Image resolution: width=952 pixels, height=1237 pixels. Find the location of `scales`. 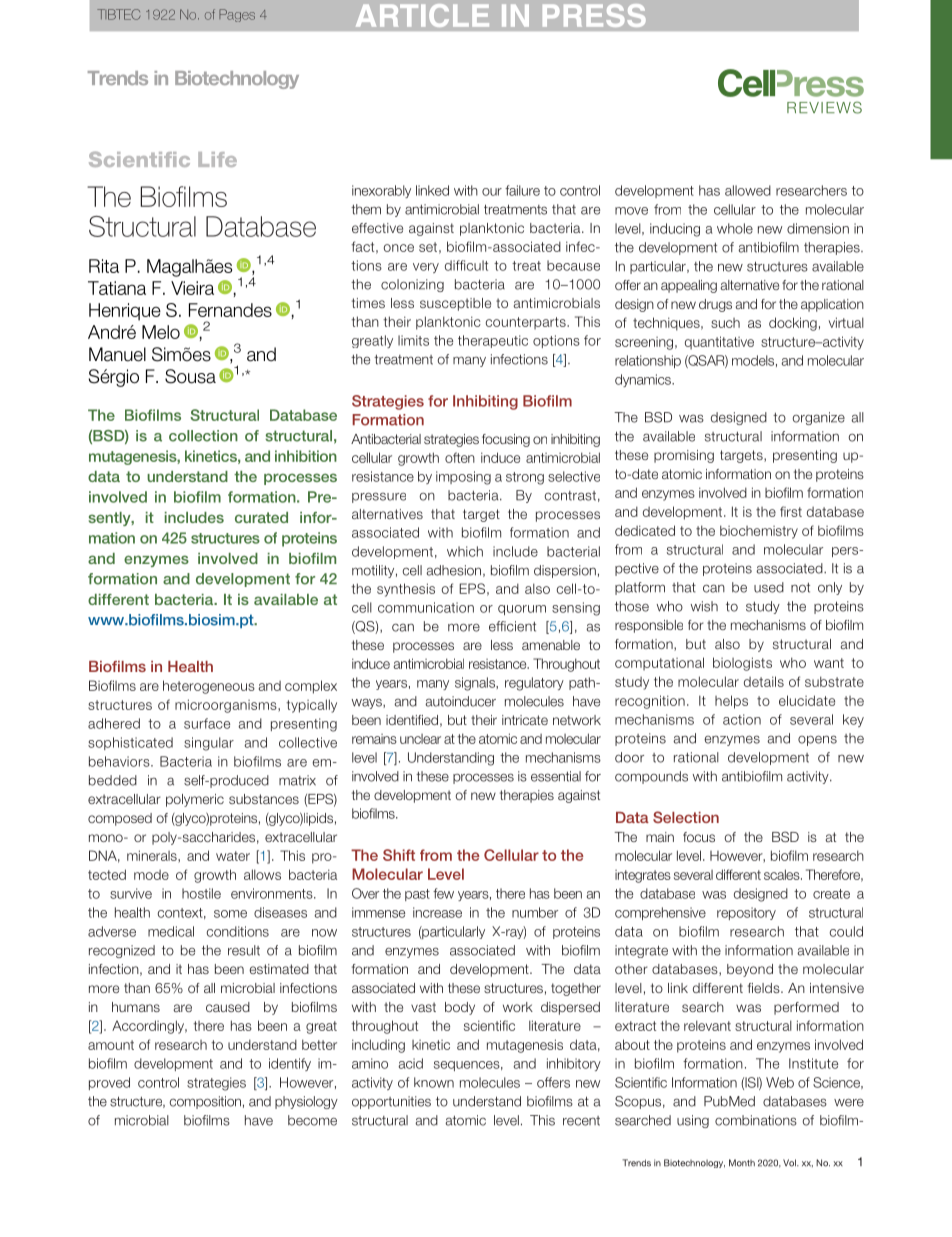

scales is located at coordinates (783, 874).
